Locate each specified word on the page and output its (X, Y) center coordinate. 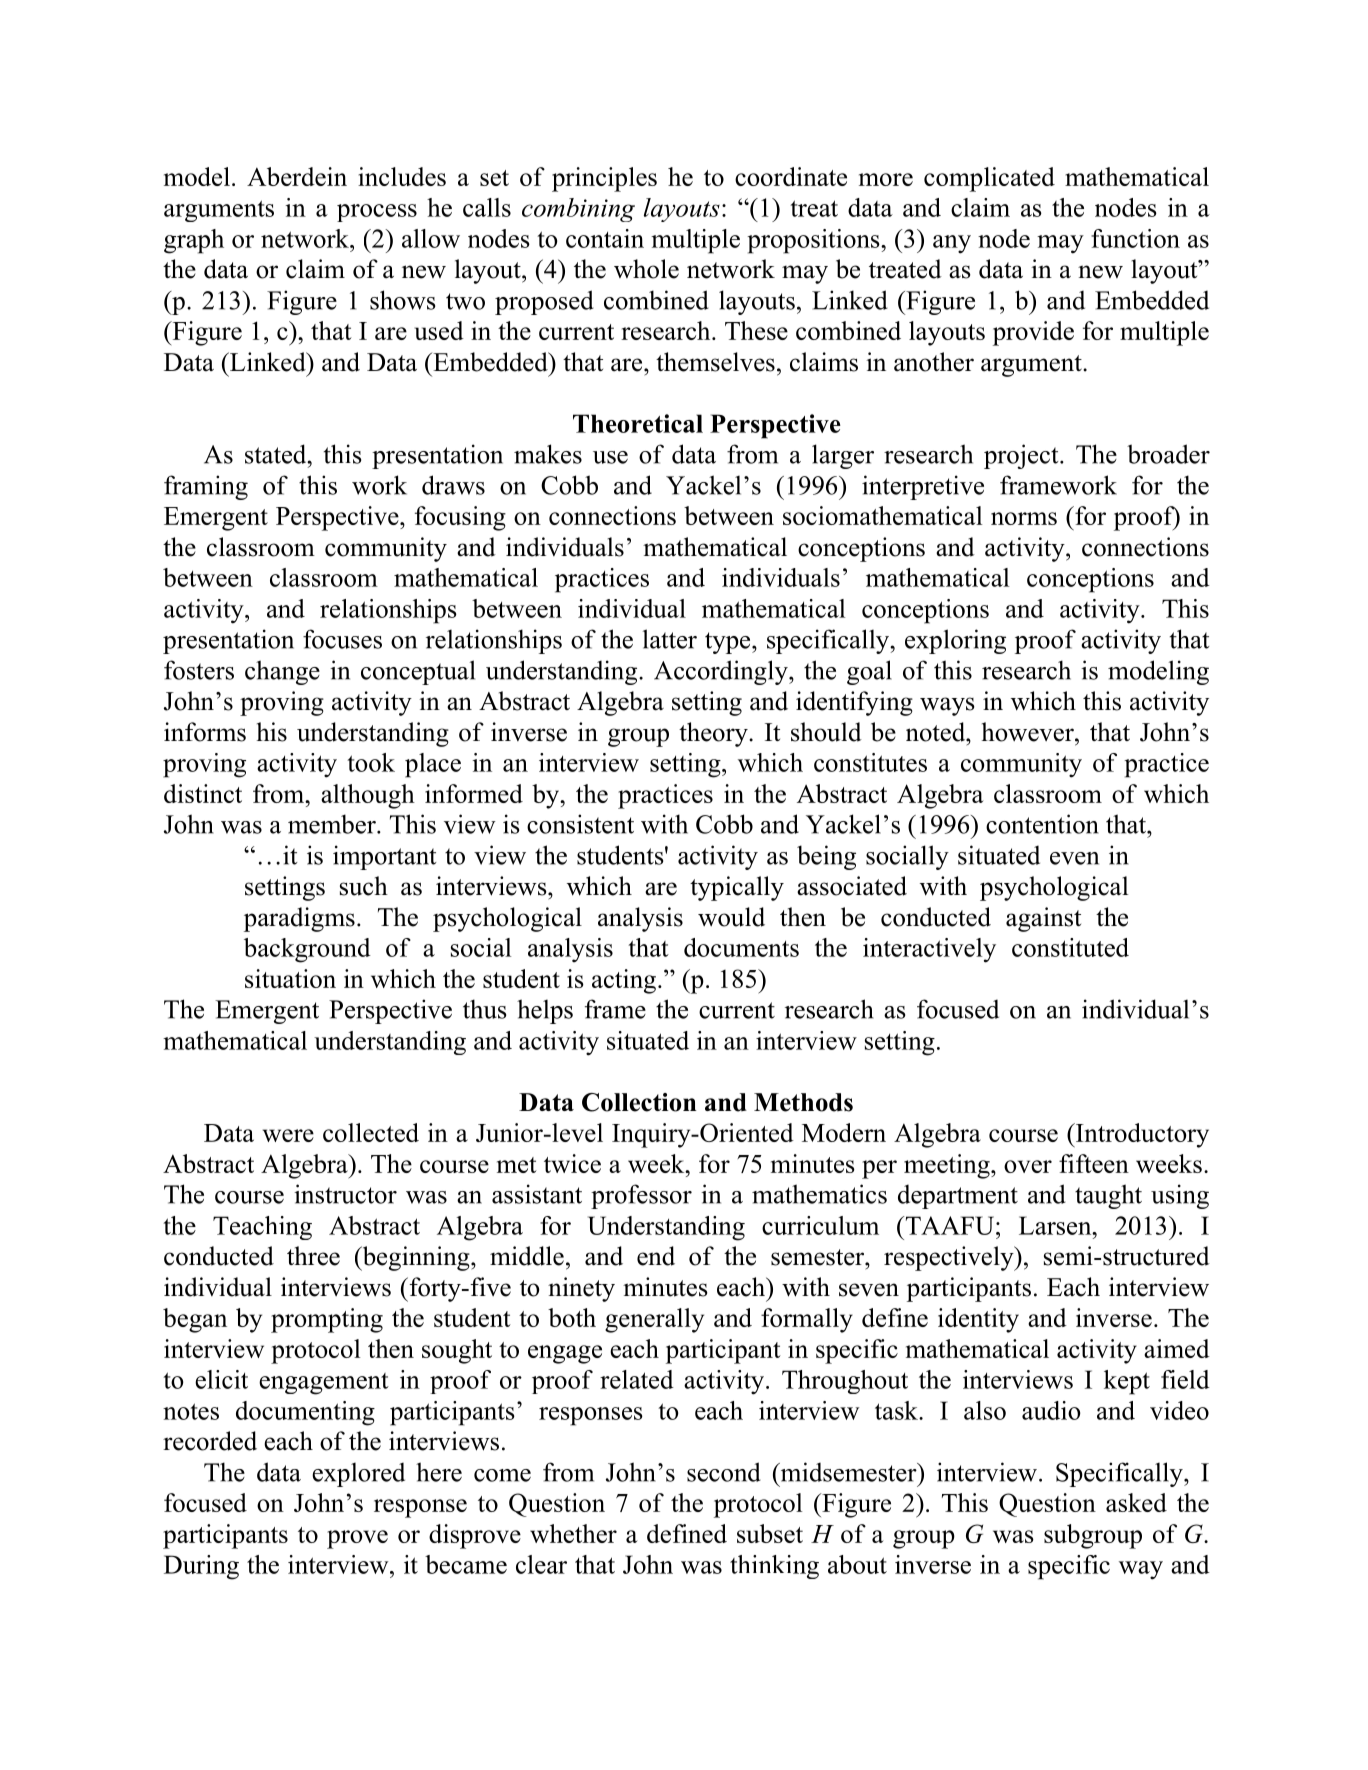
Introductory (1141, 1135)
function (1135, 238)
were (288, 1135)
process (377, 213)
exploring (955, 641)
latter (670, 639)
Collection (639, 1102)
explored (358, 1474)
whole (646, 269)
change (282, 672)
